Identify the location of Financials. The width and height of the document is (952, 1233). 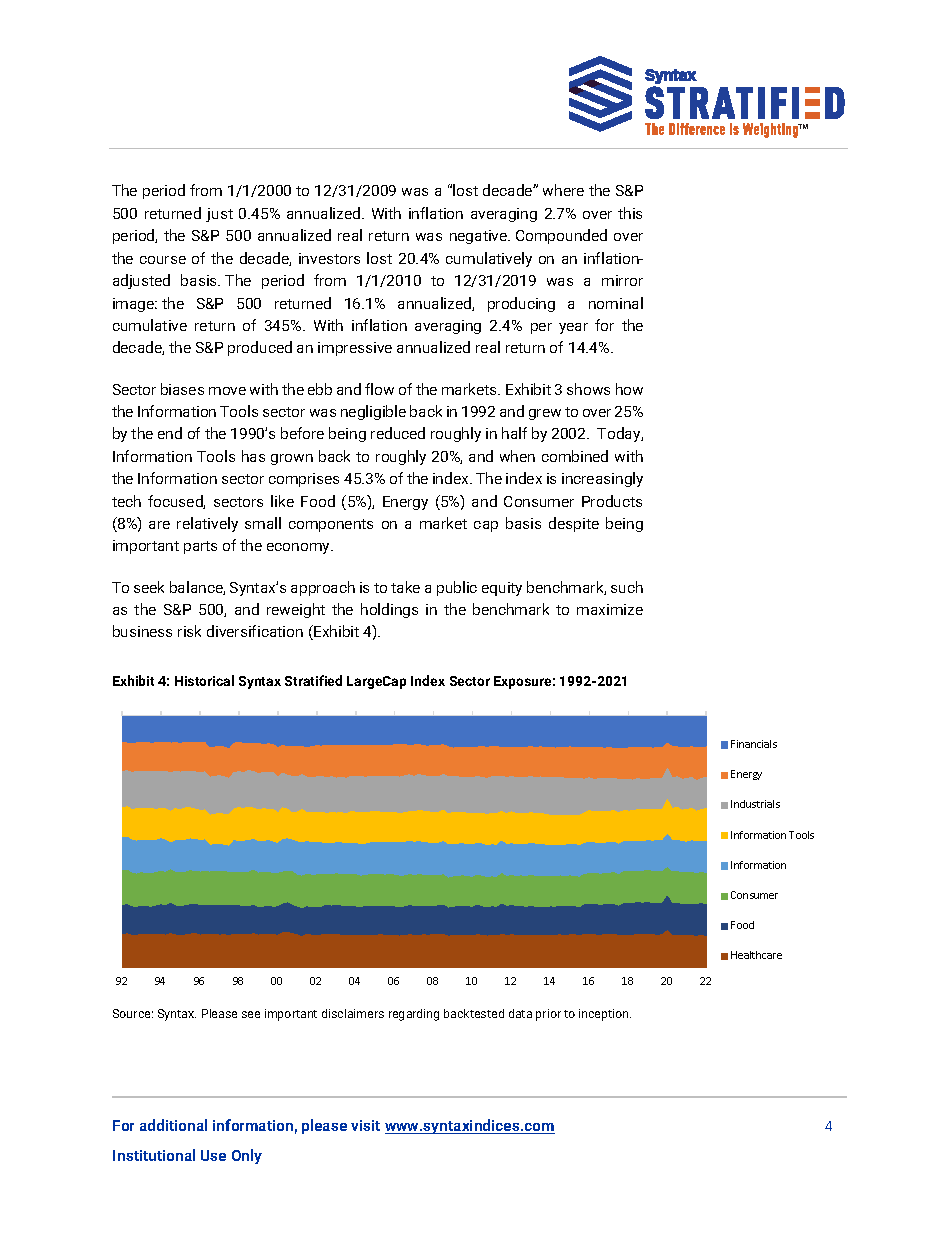
(754, 744).
